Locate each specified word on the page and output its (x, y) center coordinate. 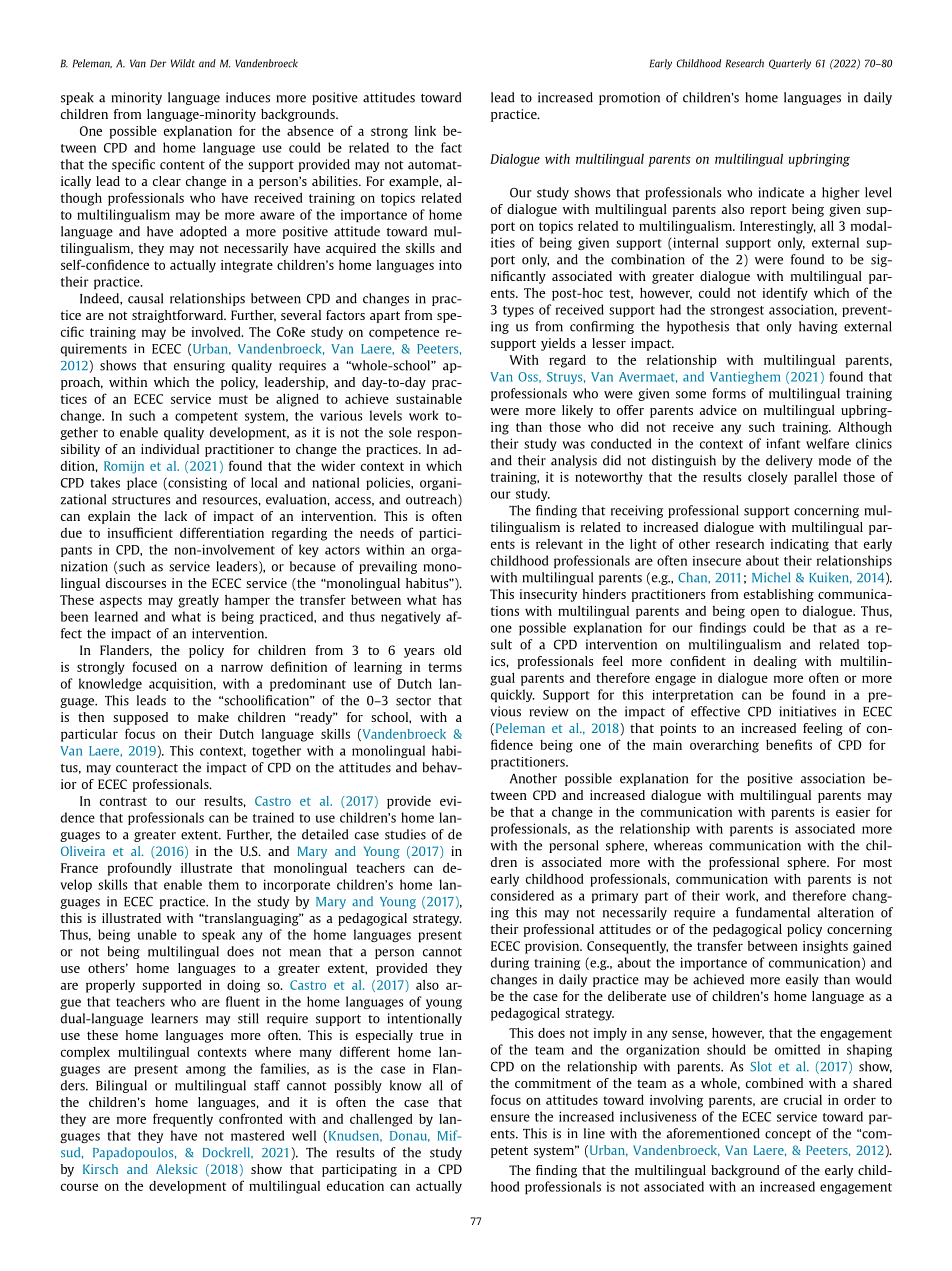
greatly (198, 601)
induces (248, 97)
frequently (183, 1120)
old (453, 650)
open (765, 613)
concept (788, 1135)
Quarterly (790, 64)
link (425, 131)
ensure (510, 1118)
